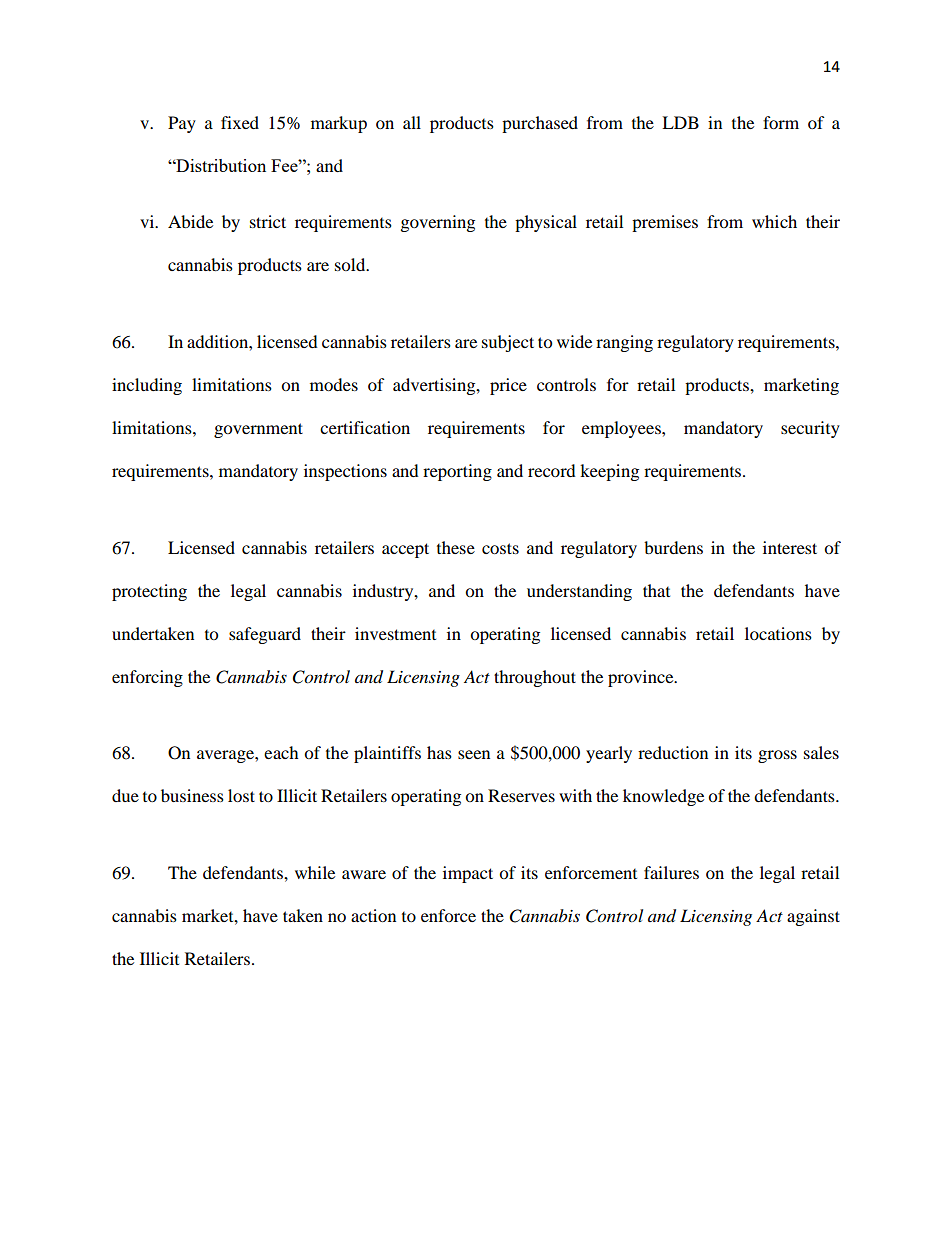  Describe the element at coordinates (395, 633) in the screenshot. I see `investment` at that location.
